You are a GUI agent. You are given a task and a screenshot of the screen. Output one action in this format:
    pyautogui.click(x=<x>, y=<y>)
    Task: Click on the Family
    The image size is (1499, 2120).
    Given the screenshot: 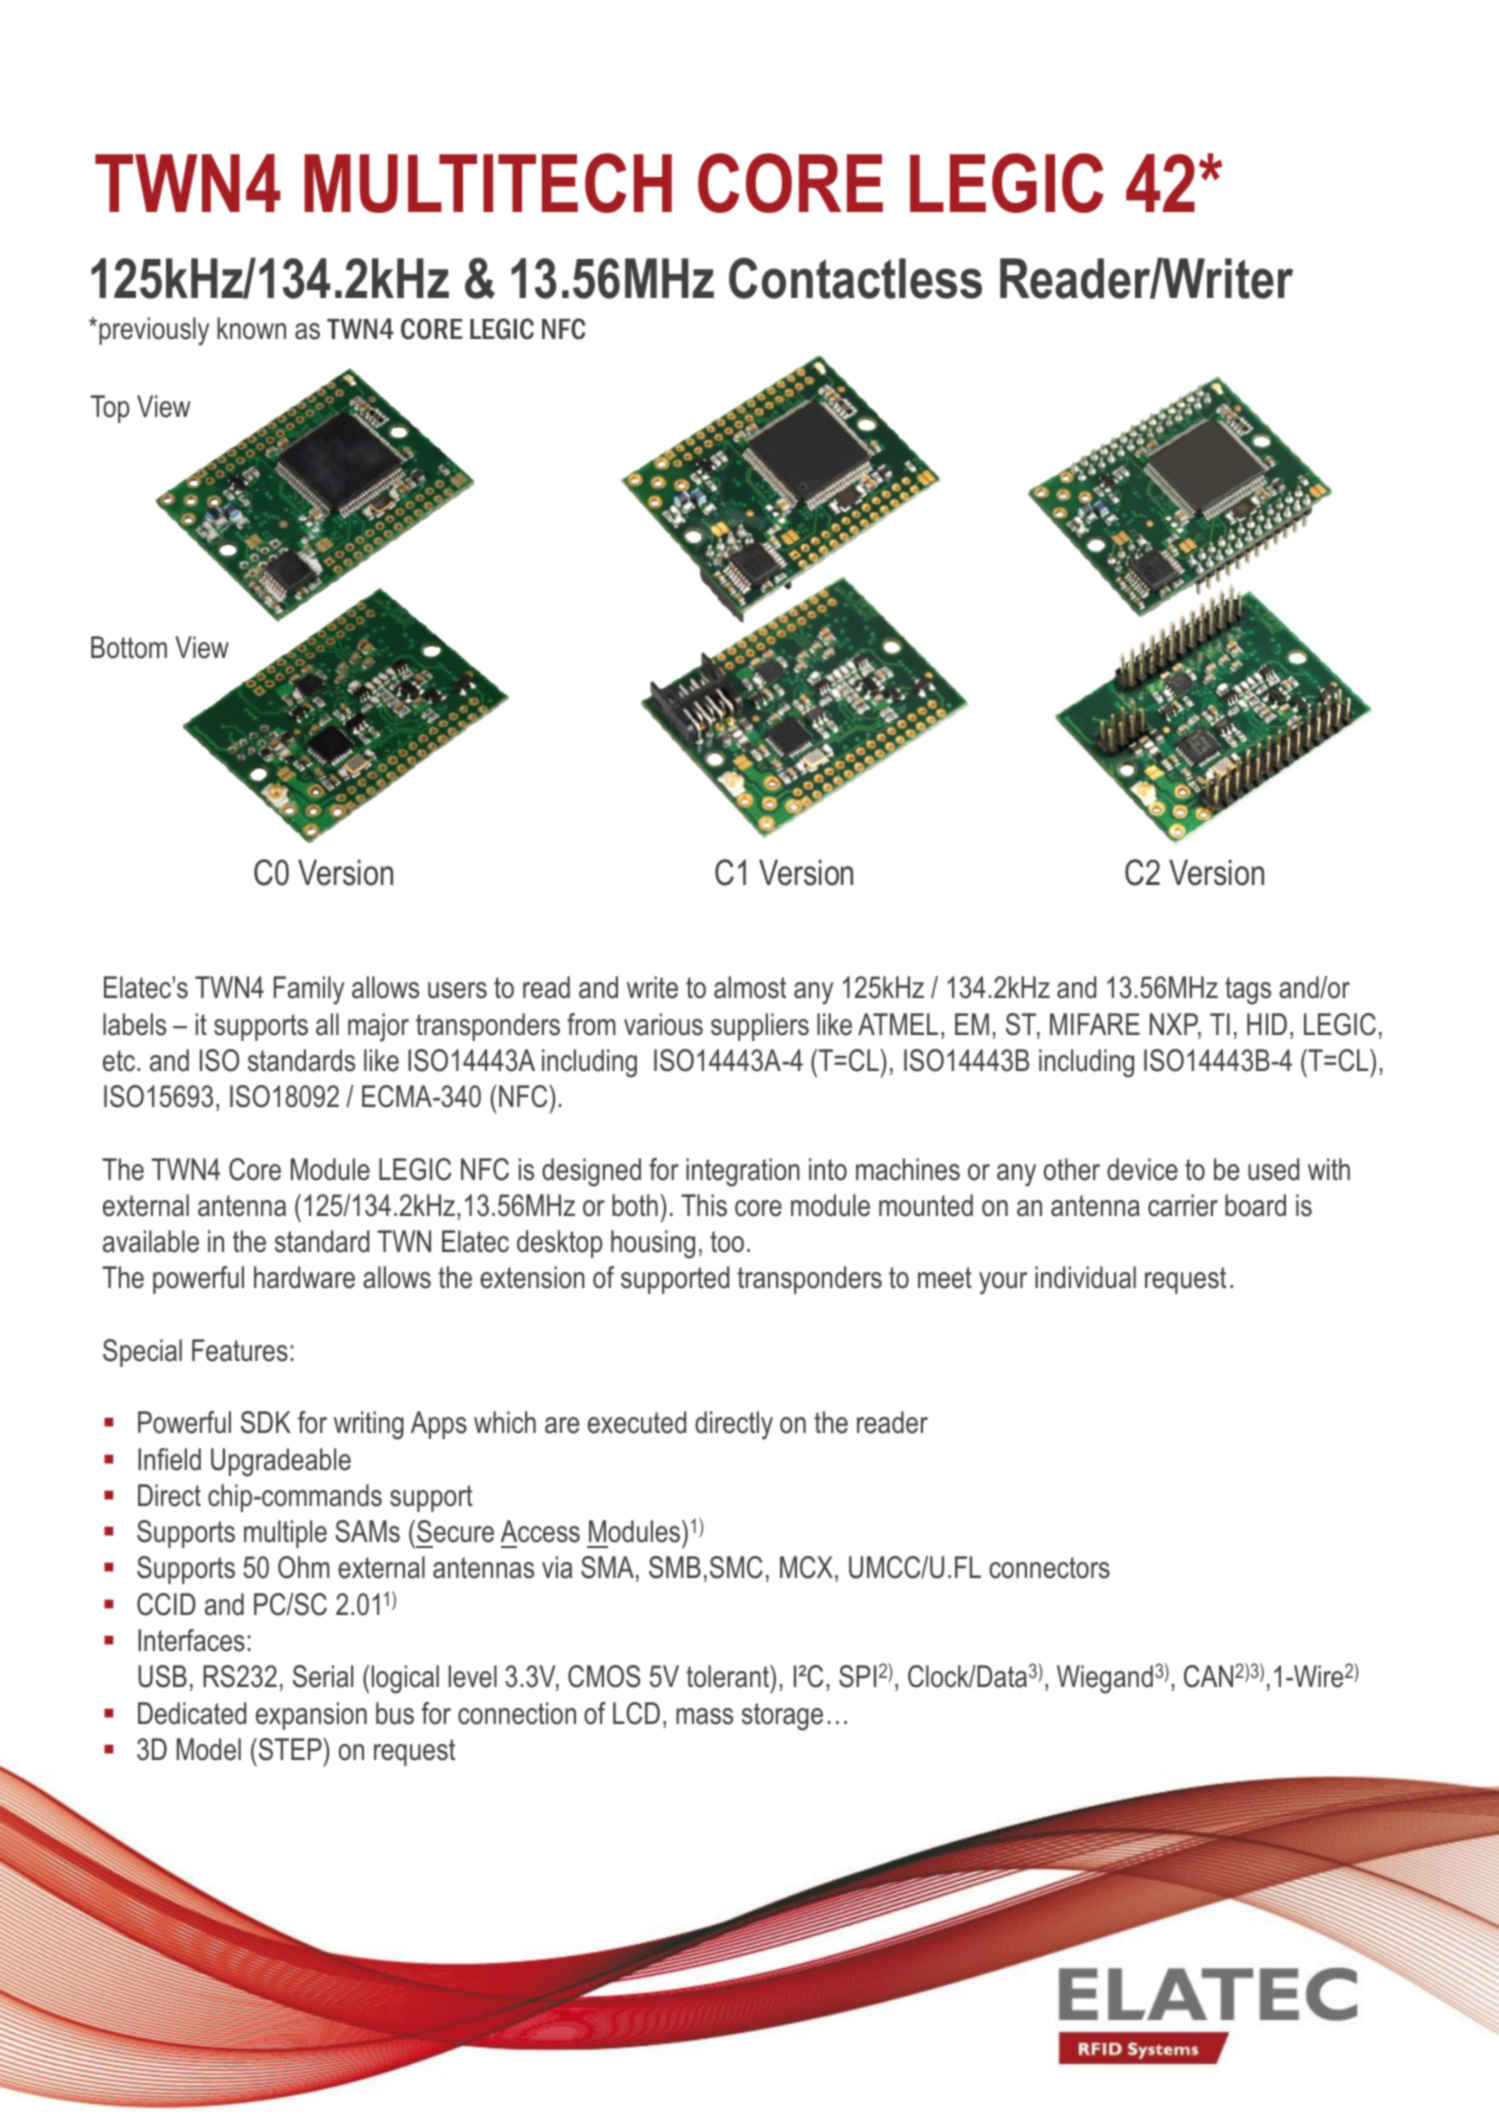 What is the action you would take?
    pyautogui.click(x=309, y=990)
